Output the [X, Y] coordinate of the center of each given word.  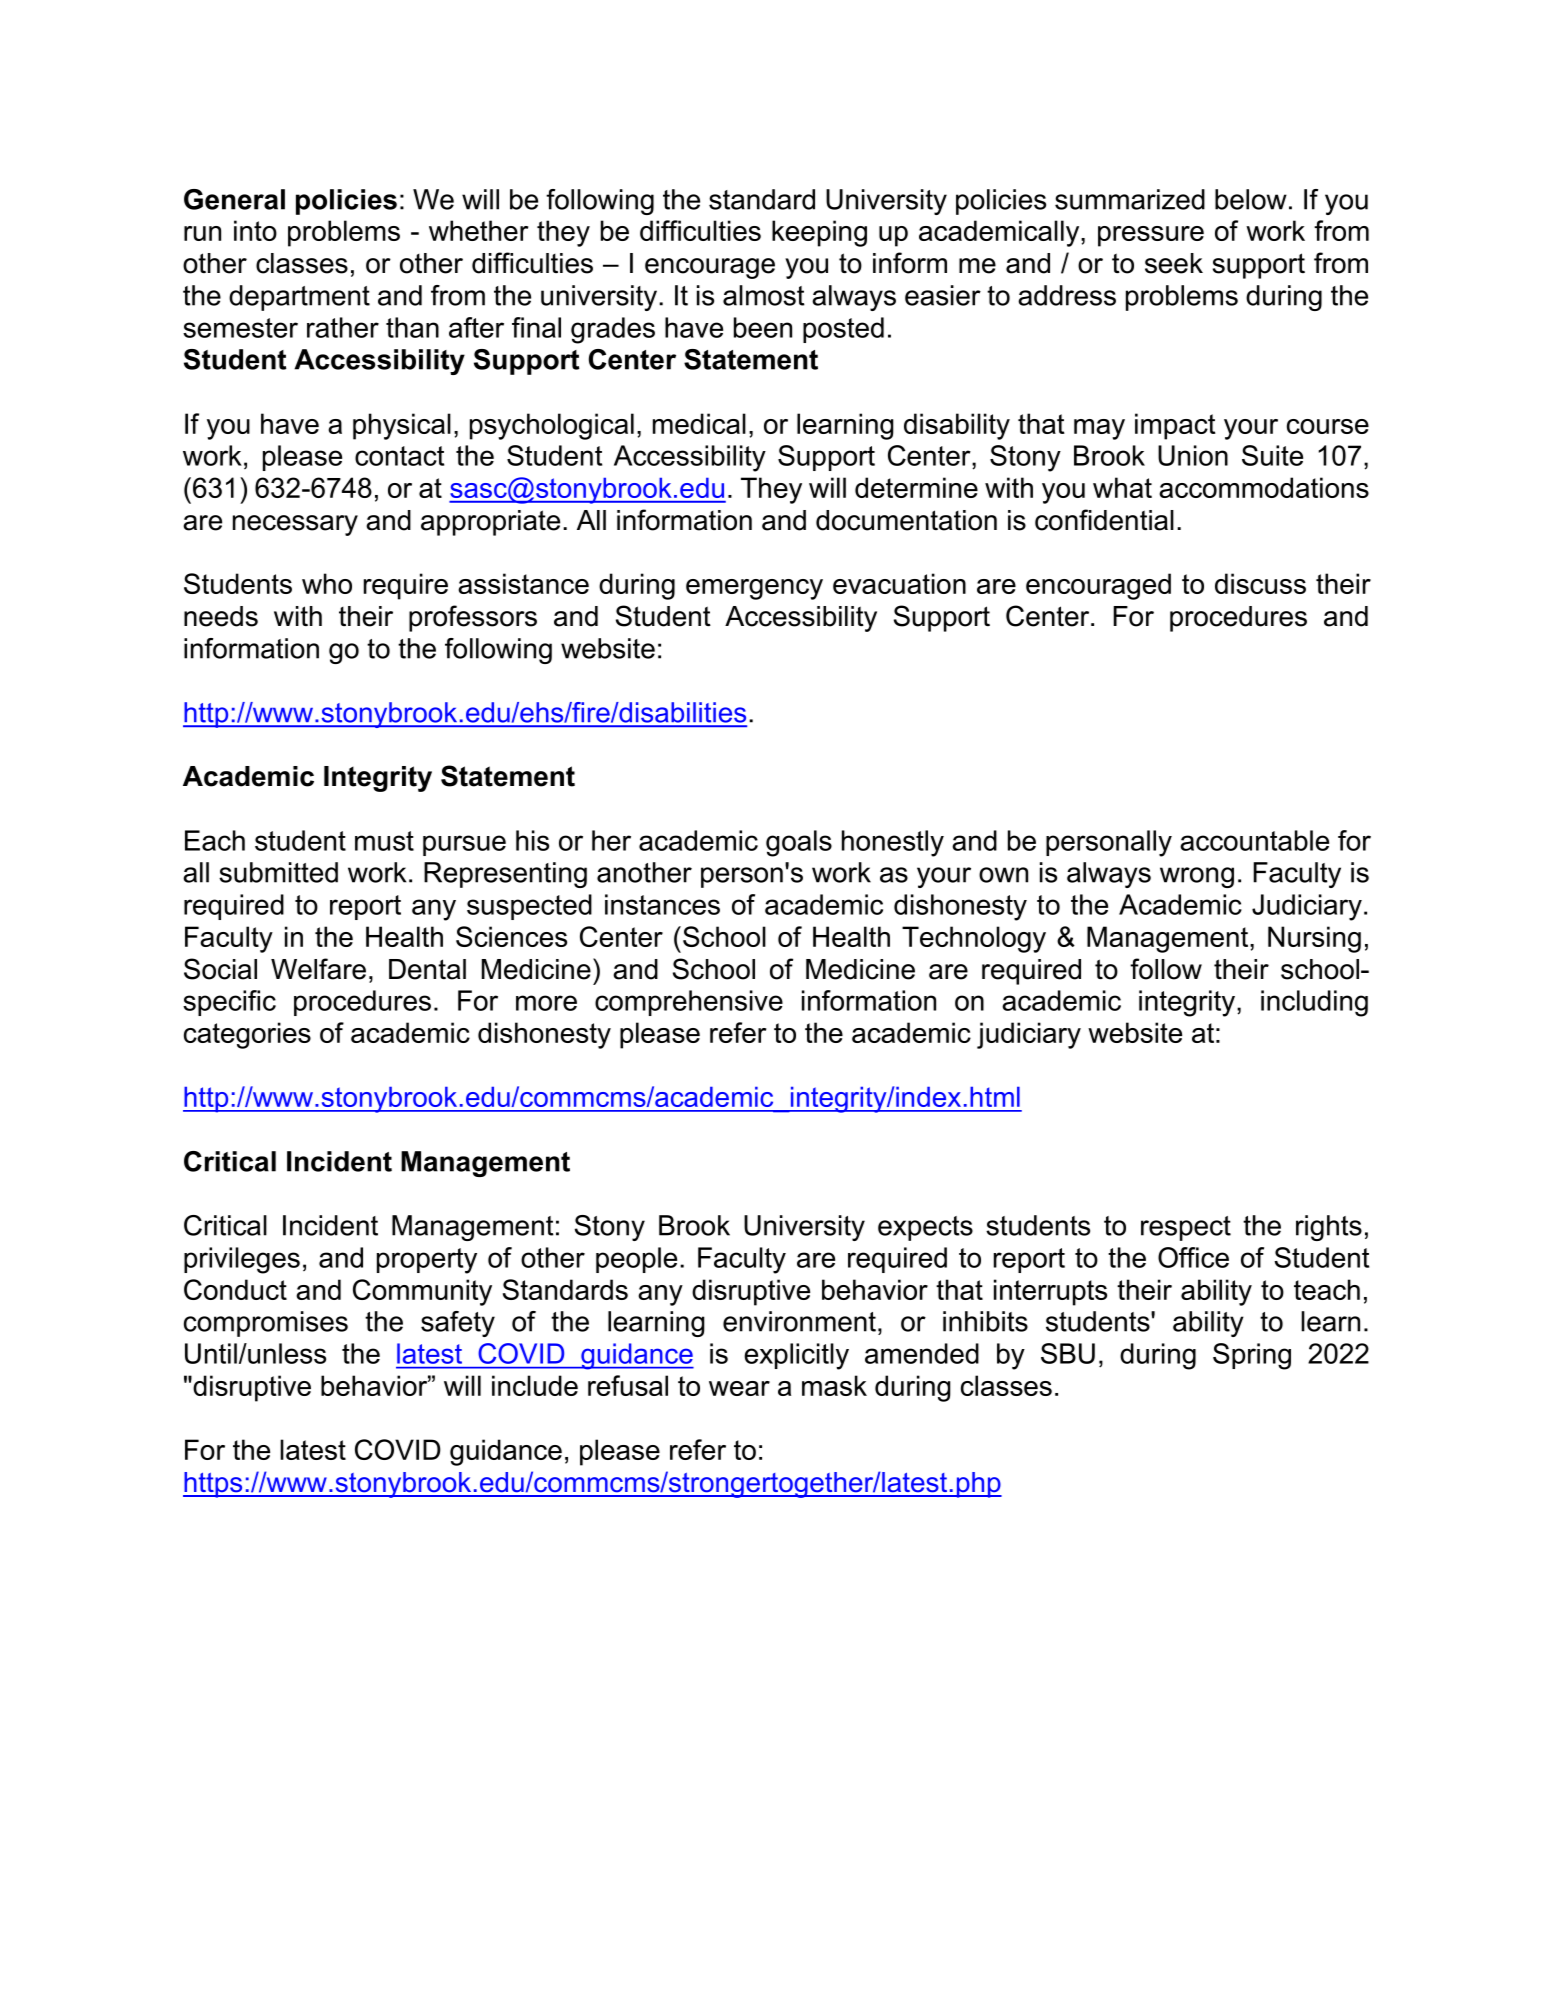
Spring [1252, 1356]
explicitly [796, 1356]
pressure [1151, 236]
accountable [1254, 840]
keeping [819, 233]
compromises [266, 1324]
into [255, 230]
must [384, 841]
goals [799, 843]
